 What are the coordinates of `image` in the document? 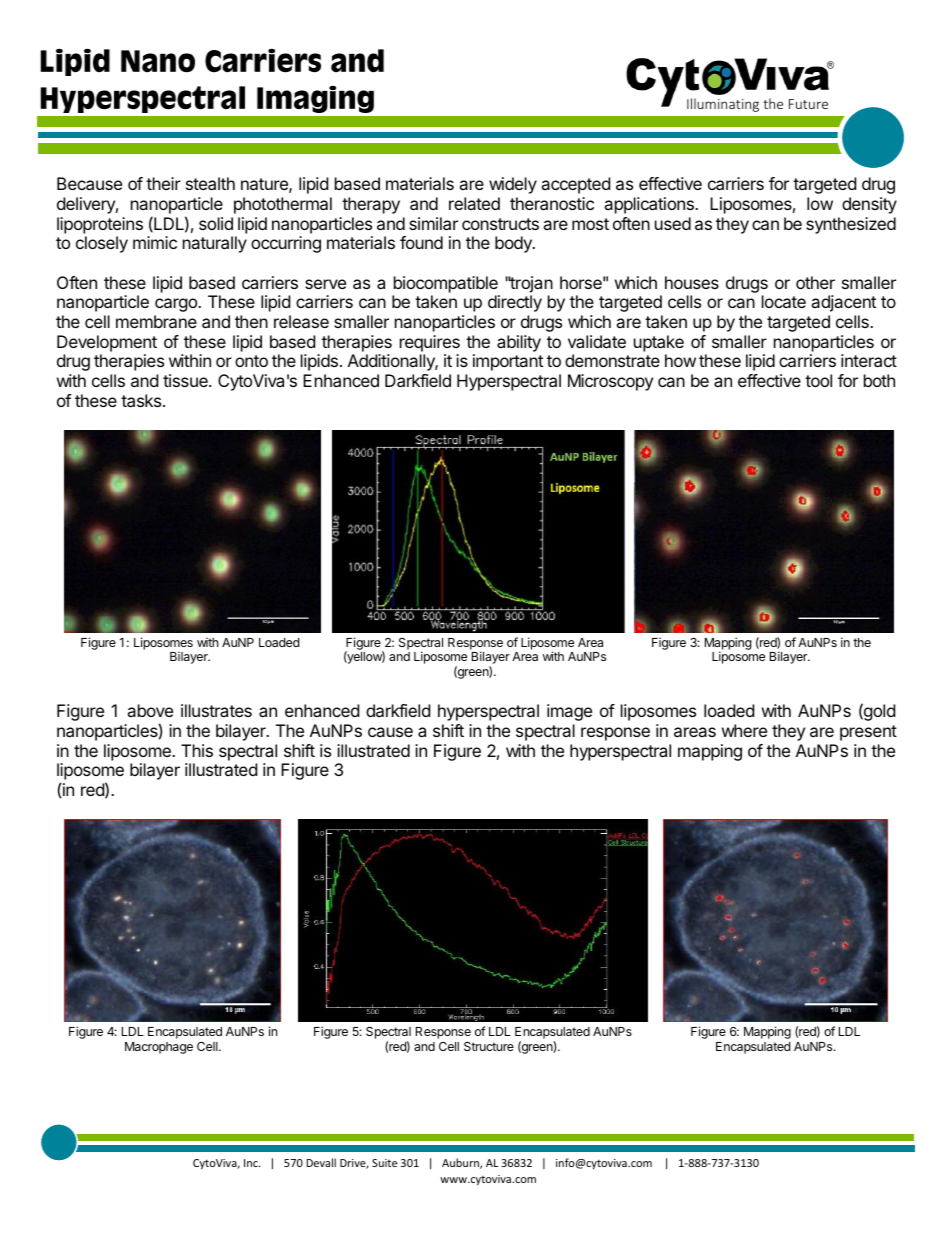 It's located at (569, 712).
